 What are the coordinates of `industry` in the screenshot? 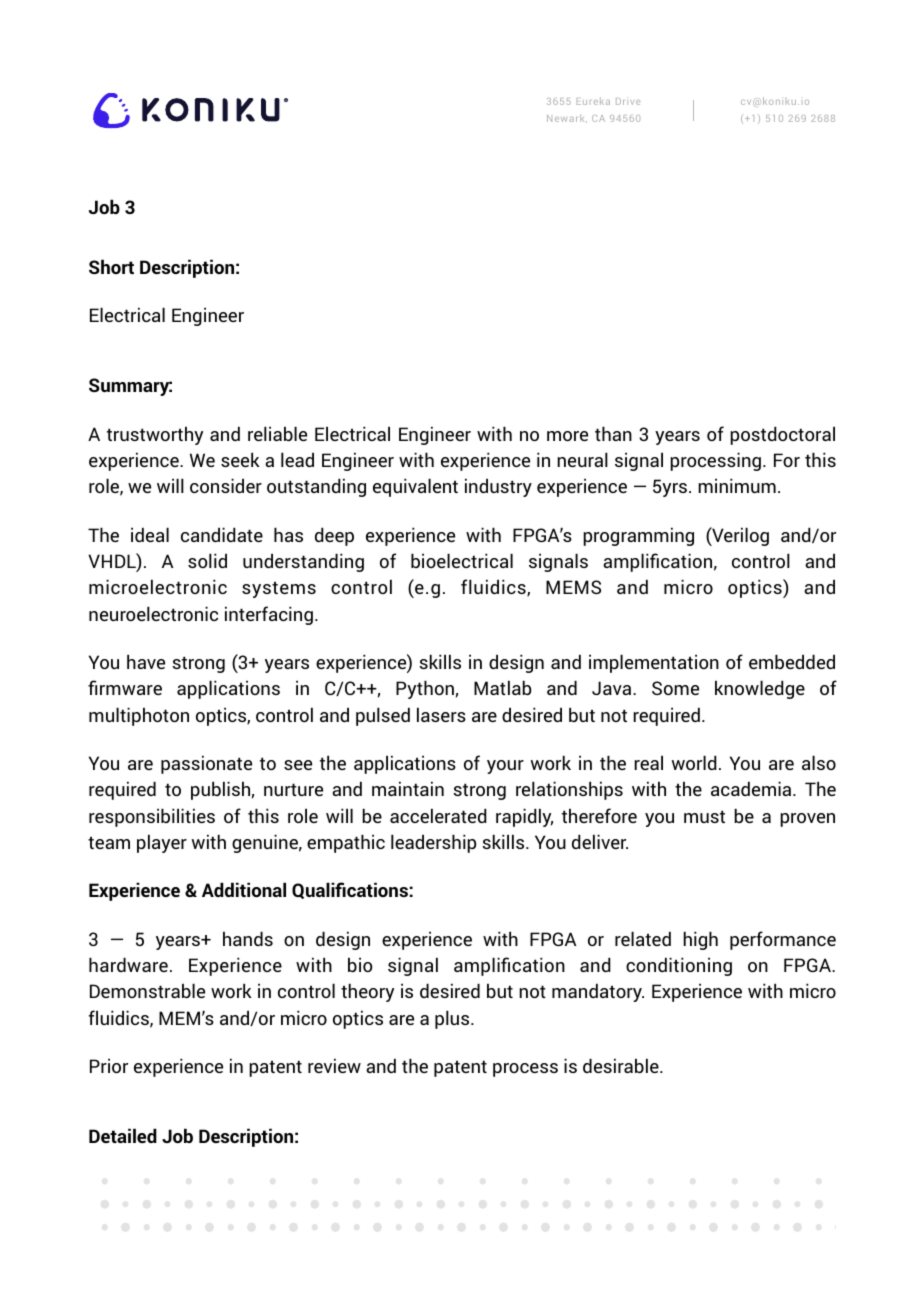 It's located at (498, 487).
